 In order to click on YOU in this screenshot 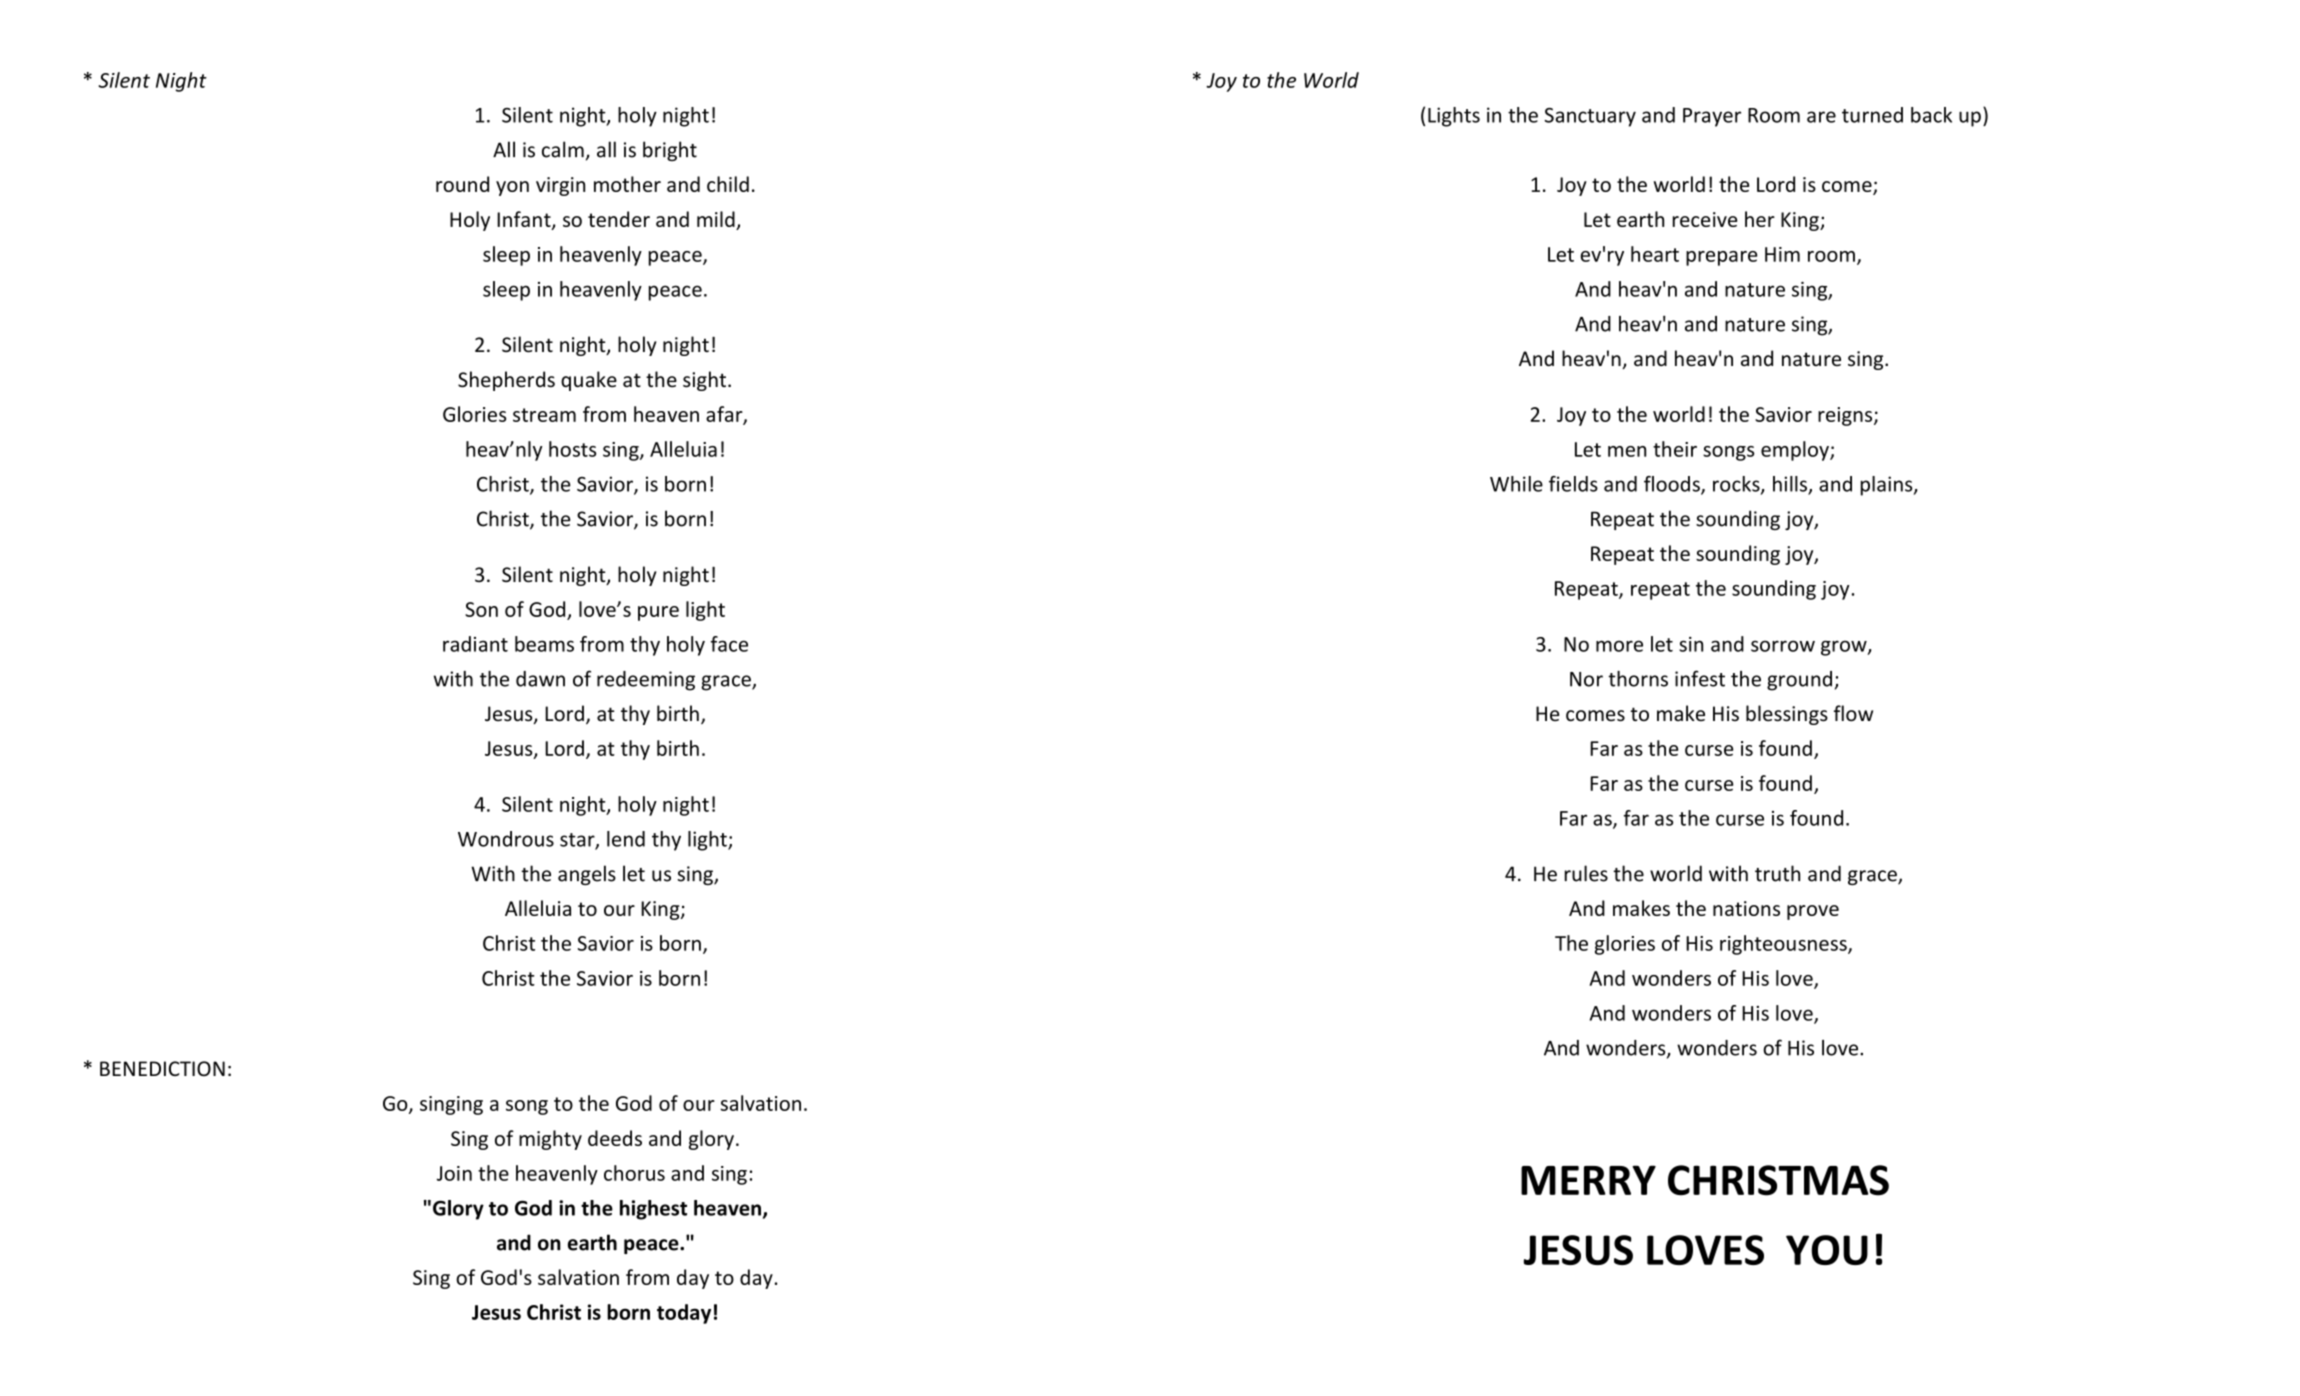, I will do `click(1827, 1250)`.
